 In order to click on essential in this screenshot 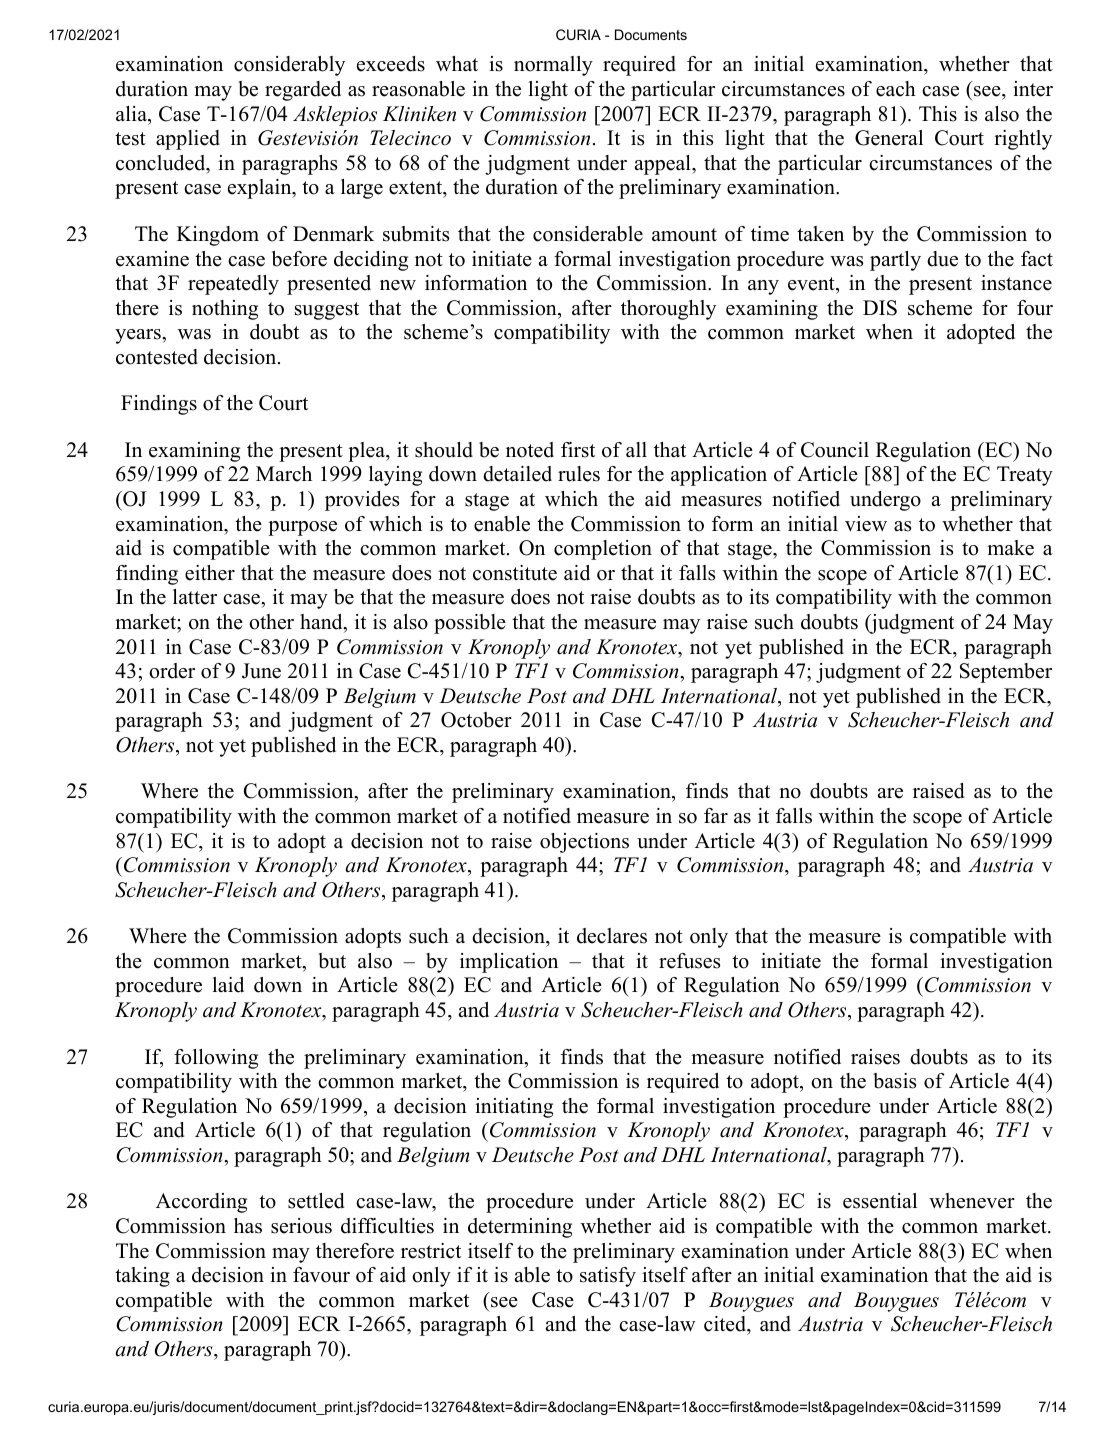, I will do `click(880, 1201)`.
